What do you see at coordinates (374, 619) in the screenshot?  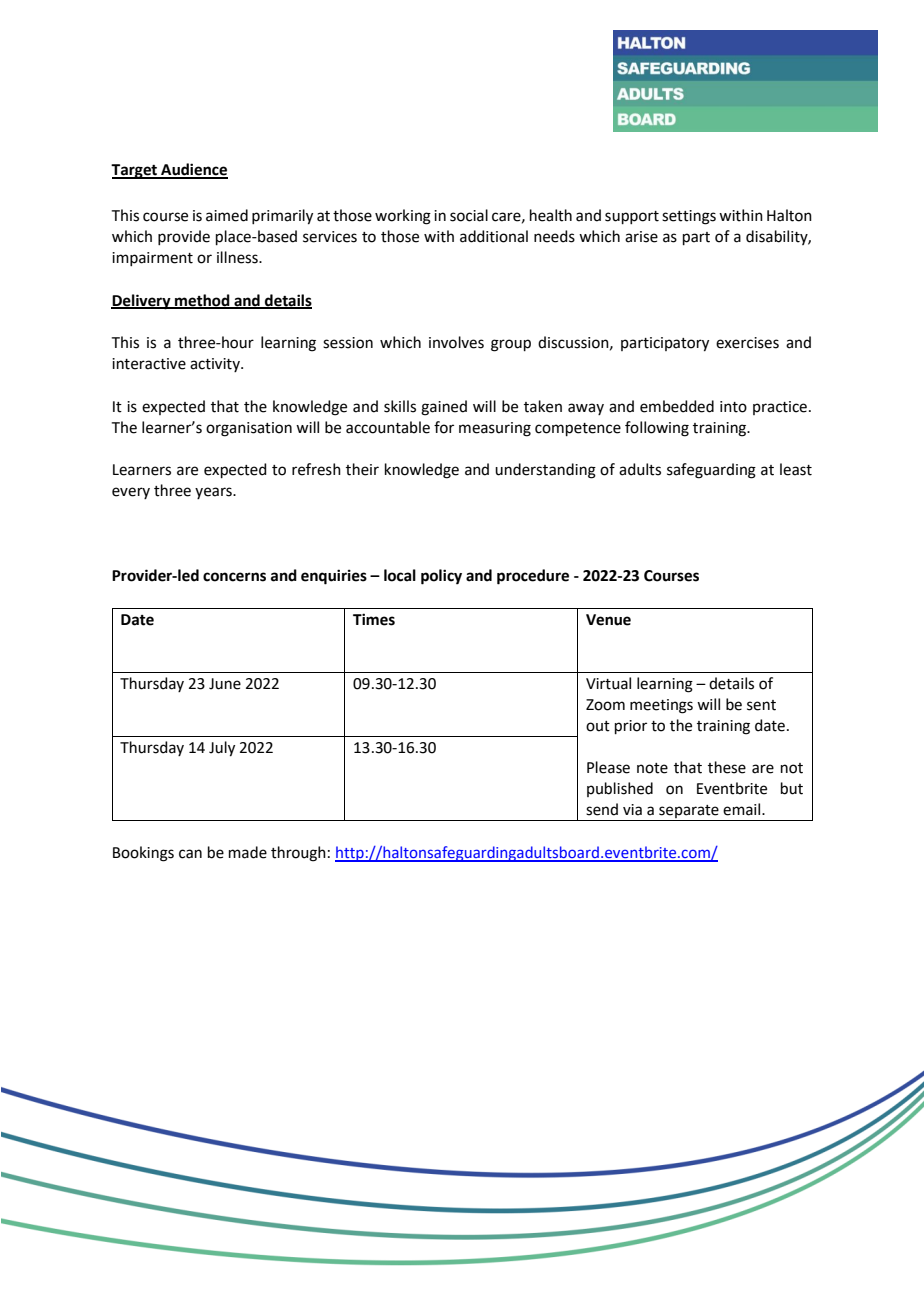 I see `Times` at bounding box center [374, 619].
